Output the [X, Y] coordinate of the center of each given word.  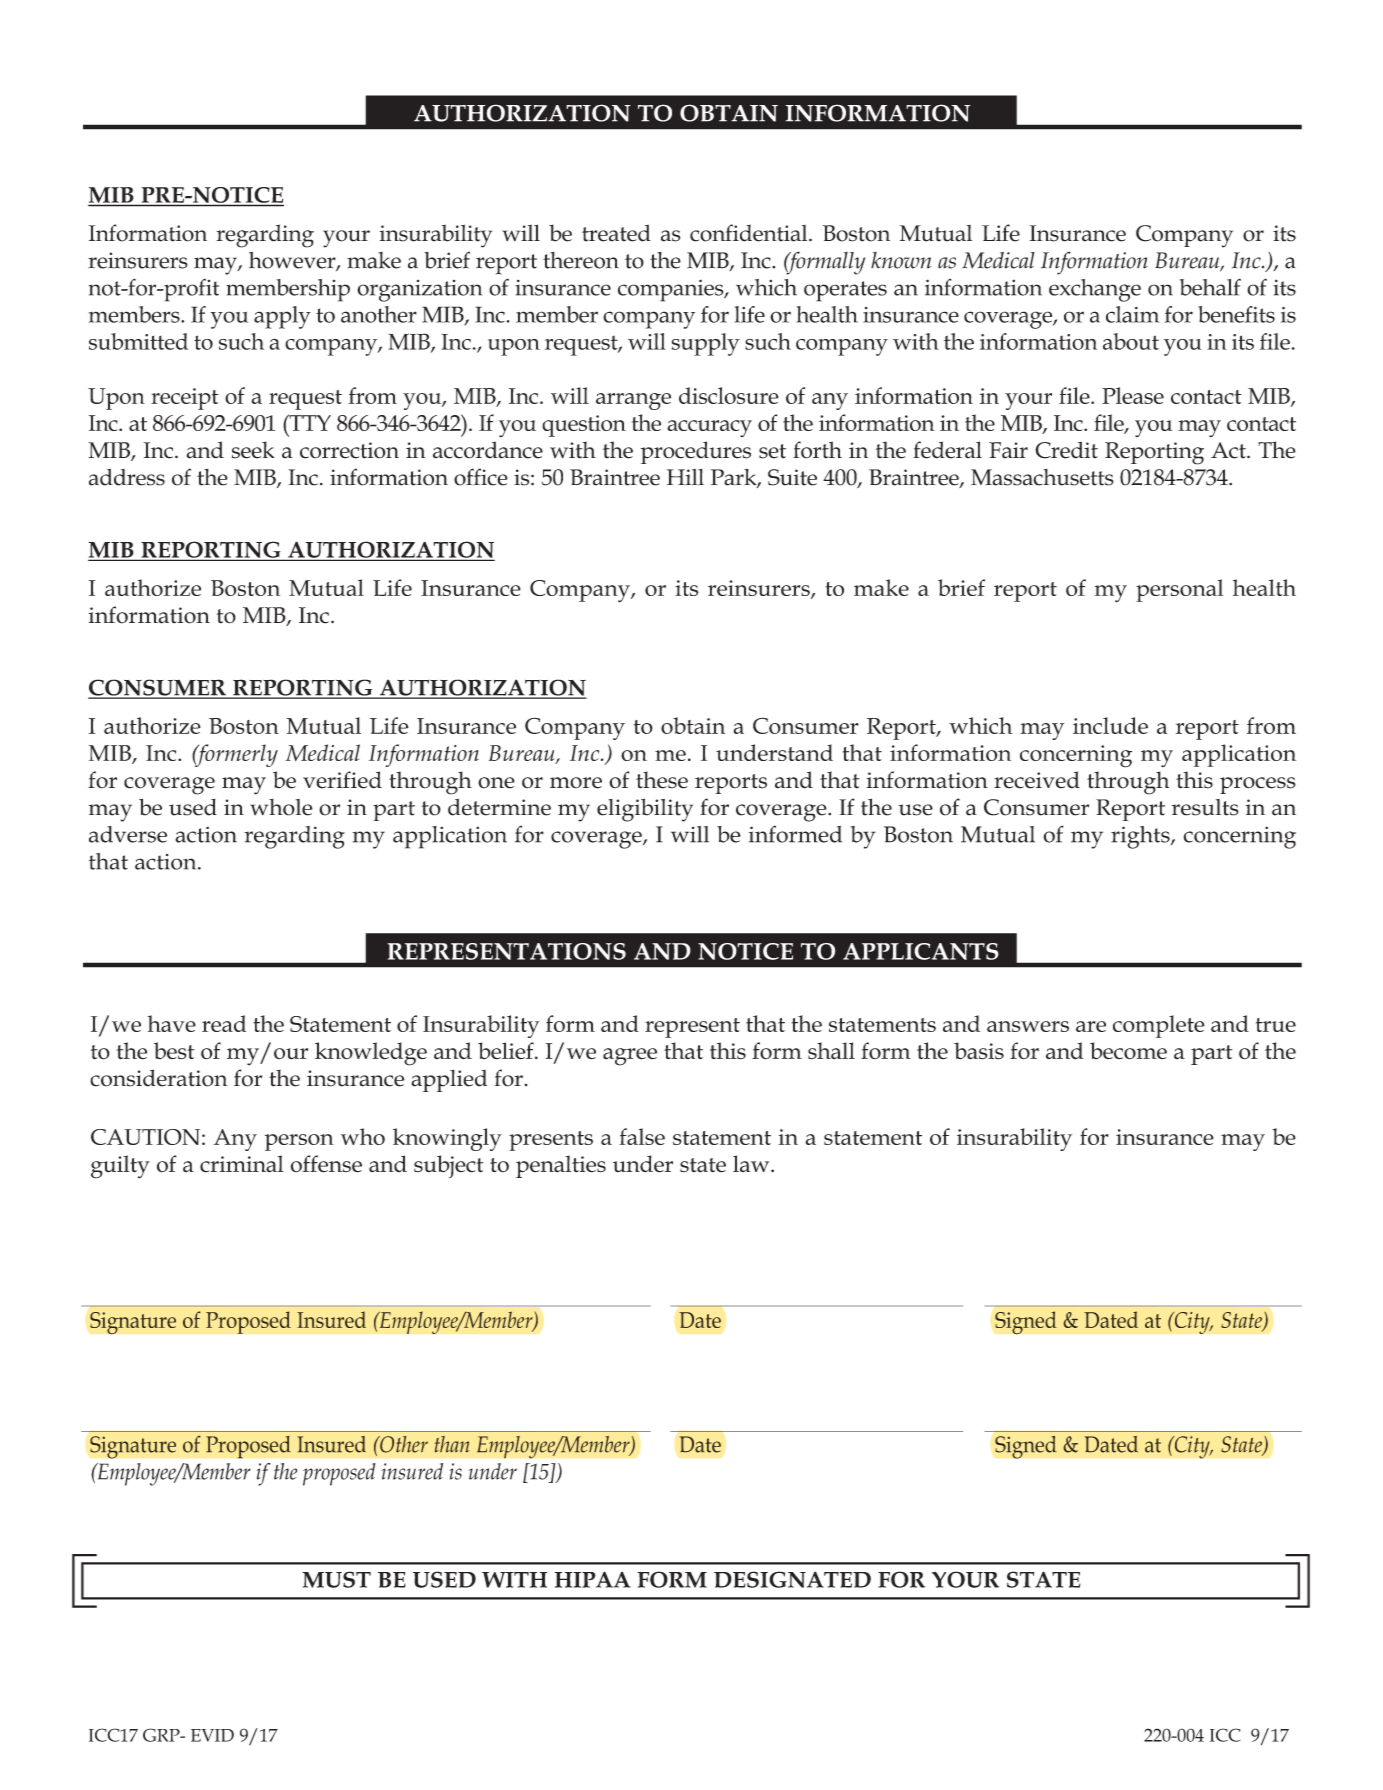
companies [672, 290]
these [662, 780]
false [642, 1136]
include [1110, 725]
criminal [241, 1164]
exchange [1095, 290]
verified [342, 780]
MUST [336, 1579]
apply [282, 317]
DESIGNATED [792, 1579]
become [1128, 1051]
